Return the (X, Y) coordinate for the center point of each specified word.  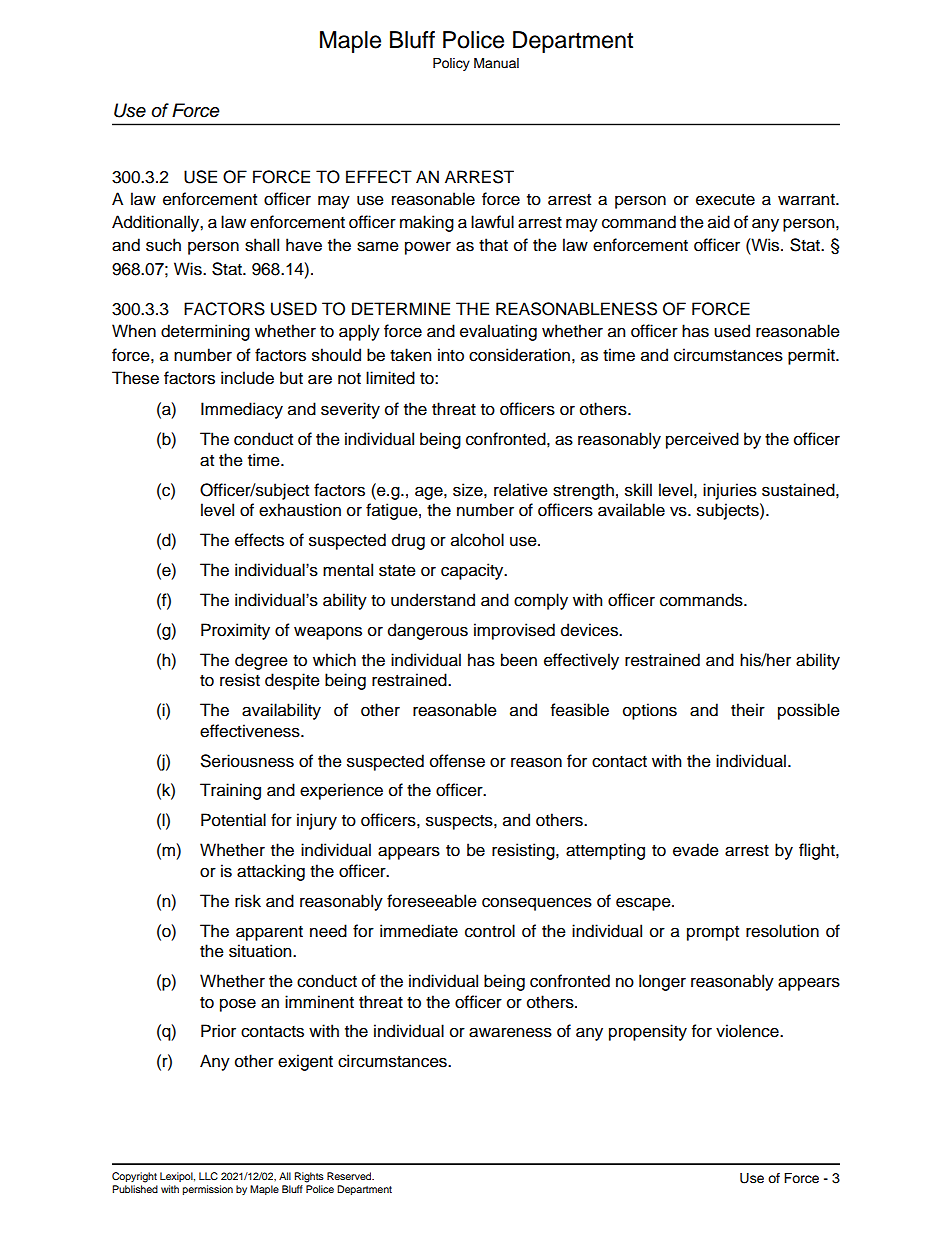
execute (725, 200)
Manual (496, 63)
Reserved (350, 1176)
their (748, 710)
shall (262, 245)
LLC (208, 1176)
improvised (514, 631)
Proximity (235, 631)
